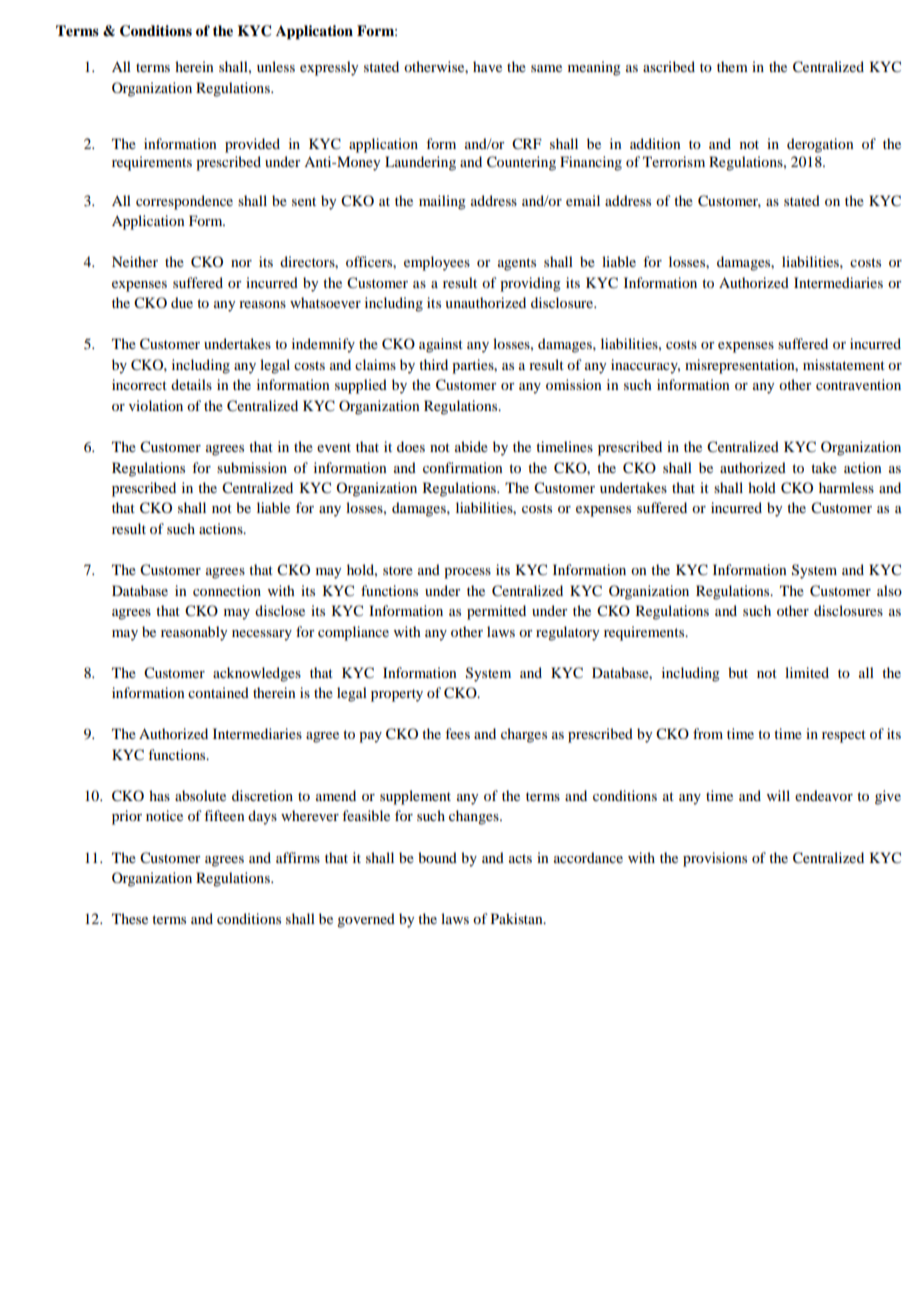 The width and height of the screenshot is (924, 1307). Describe the element at coordinates (487, 66) in the screenshot. I see `have` at that location.
